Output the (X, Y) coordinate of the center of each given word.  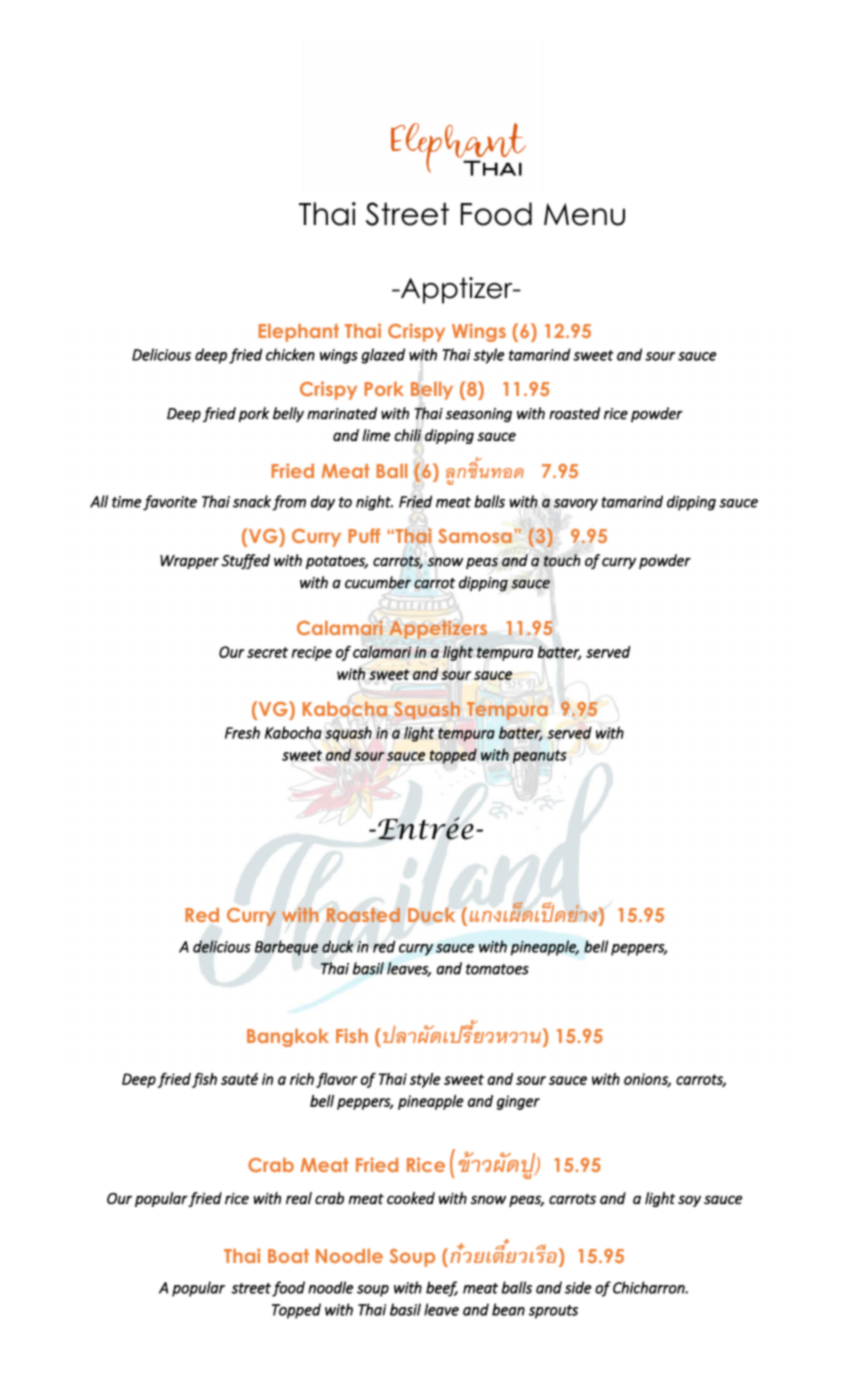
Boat (288, 1256)
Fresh (242, 732)
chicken (290, 354)
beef (442, 1289)
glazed (383, 356)
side (578, 1287)
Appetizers (438, 630)
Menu (584, 214)
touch (562, 560)
